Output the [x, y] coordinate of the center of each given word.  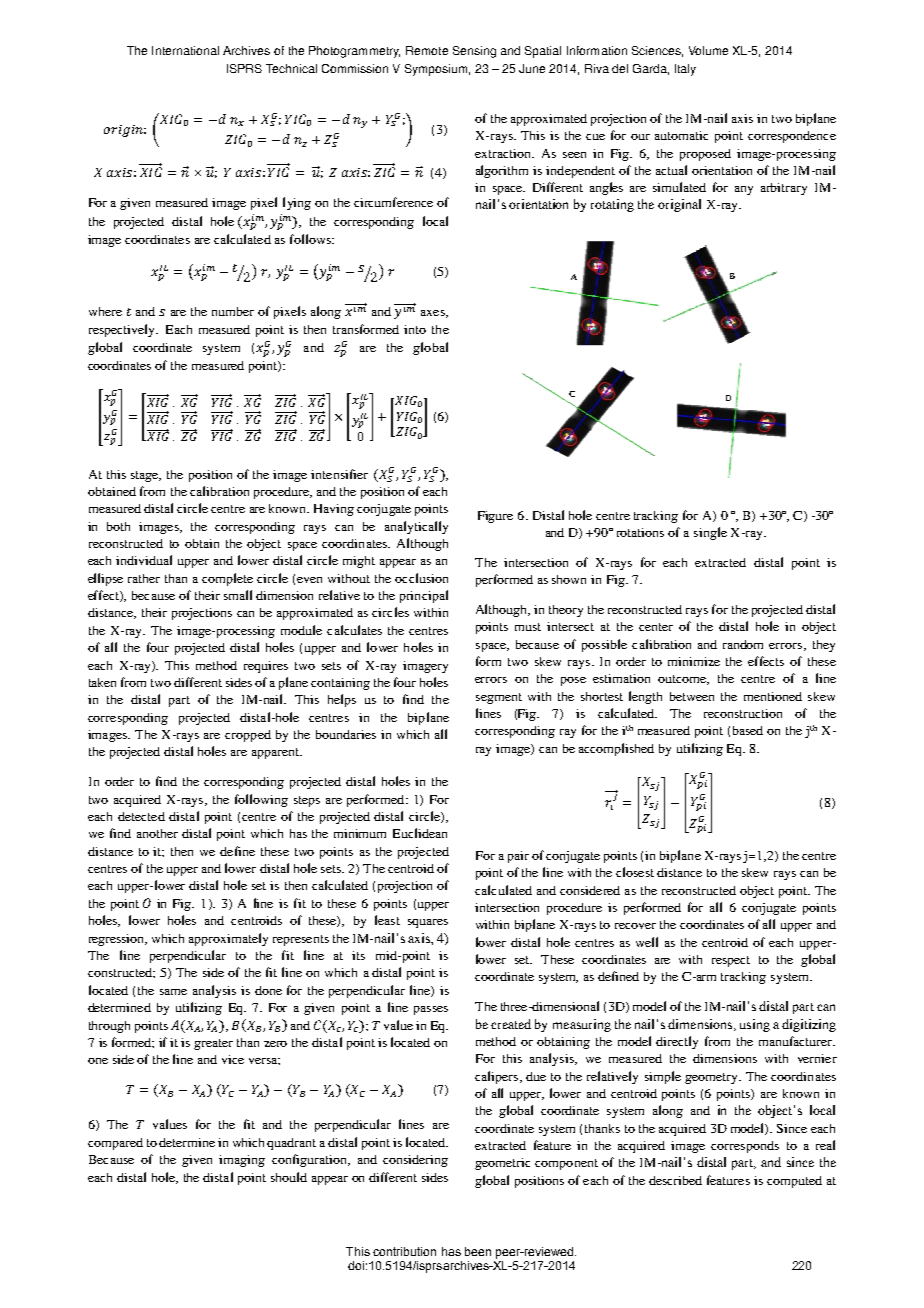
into [415, 329]
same [173, 992]
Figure [495, 517]
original [679, 205]
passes [431, 1010]
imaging [242, 1161]
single [710, 533]
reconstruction [743, 713]
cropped [248, 736]
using [755, 1025]
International [185, 50]
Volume [708, 50]
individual [144, 560]
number [233, 311]
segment [499, 698]
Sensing [474, 52]
